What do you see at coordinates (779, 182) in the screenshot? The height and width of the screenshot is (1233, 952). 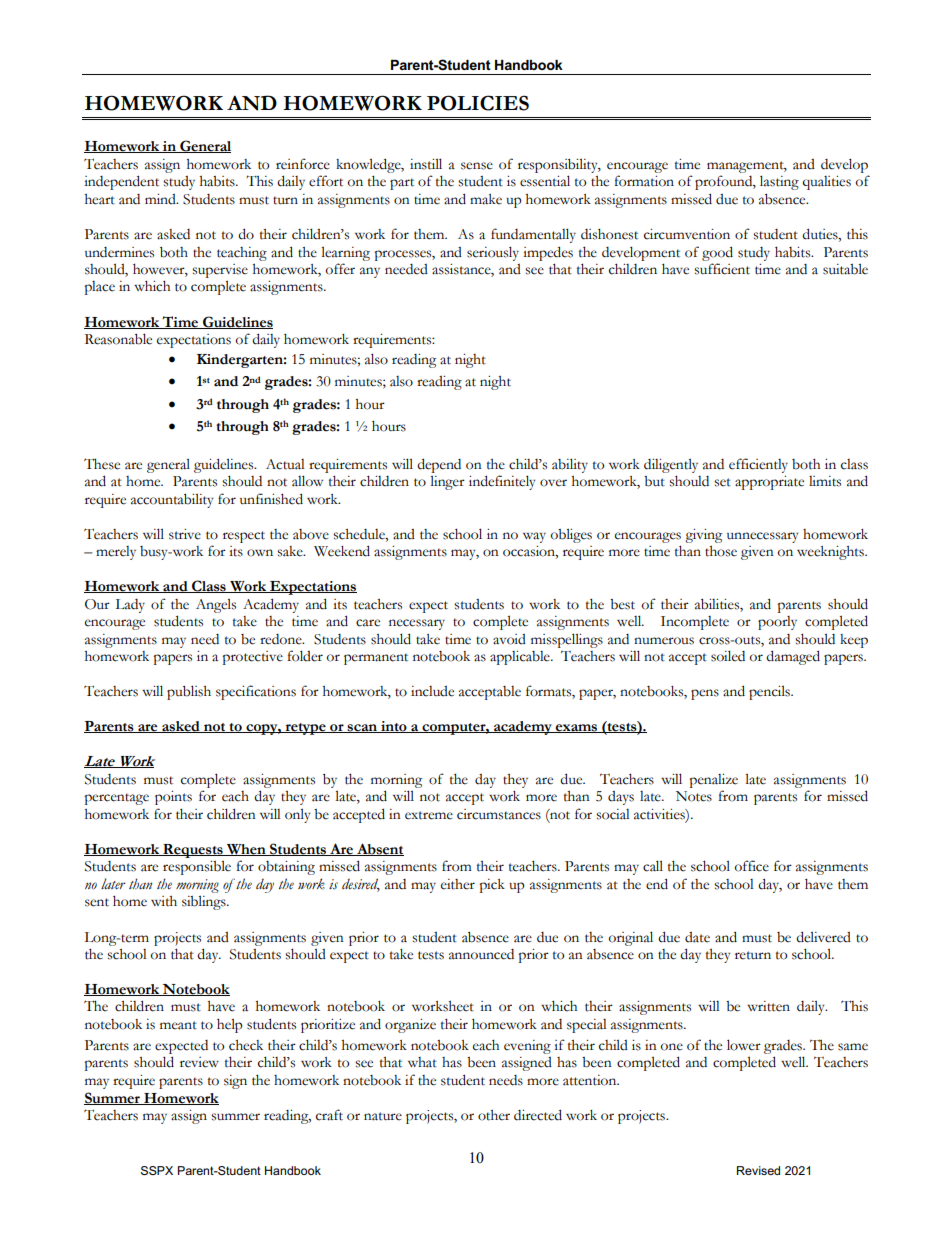 I see `lasting` at bounding box center [779, 182].
